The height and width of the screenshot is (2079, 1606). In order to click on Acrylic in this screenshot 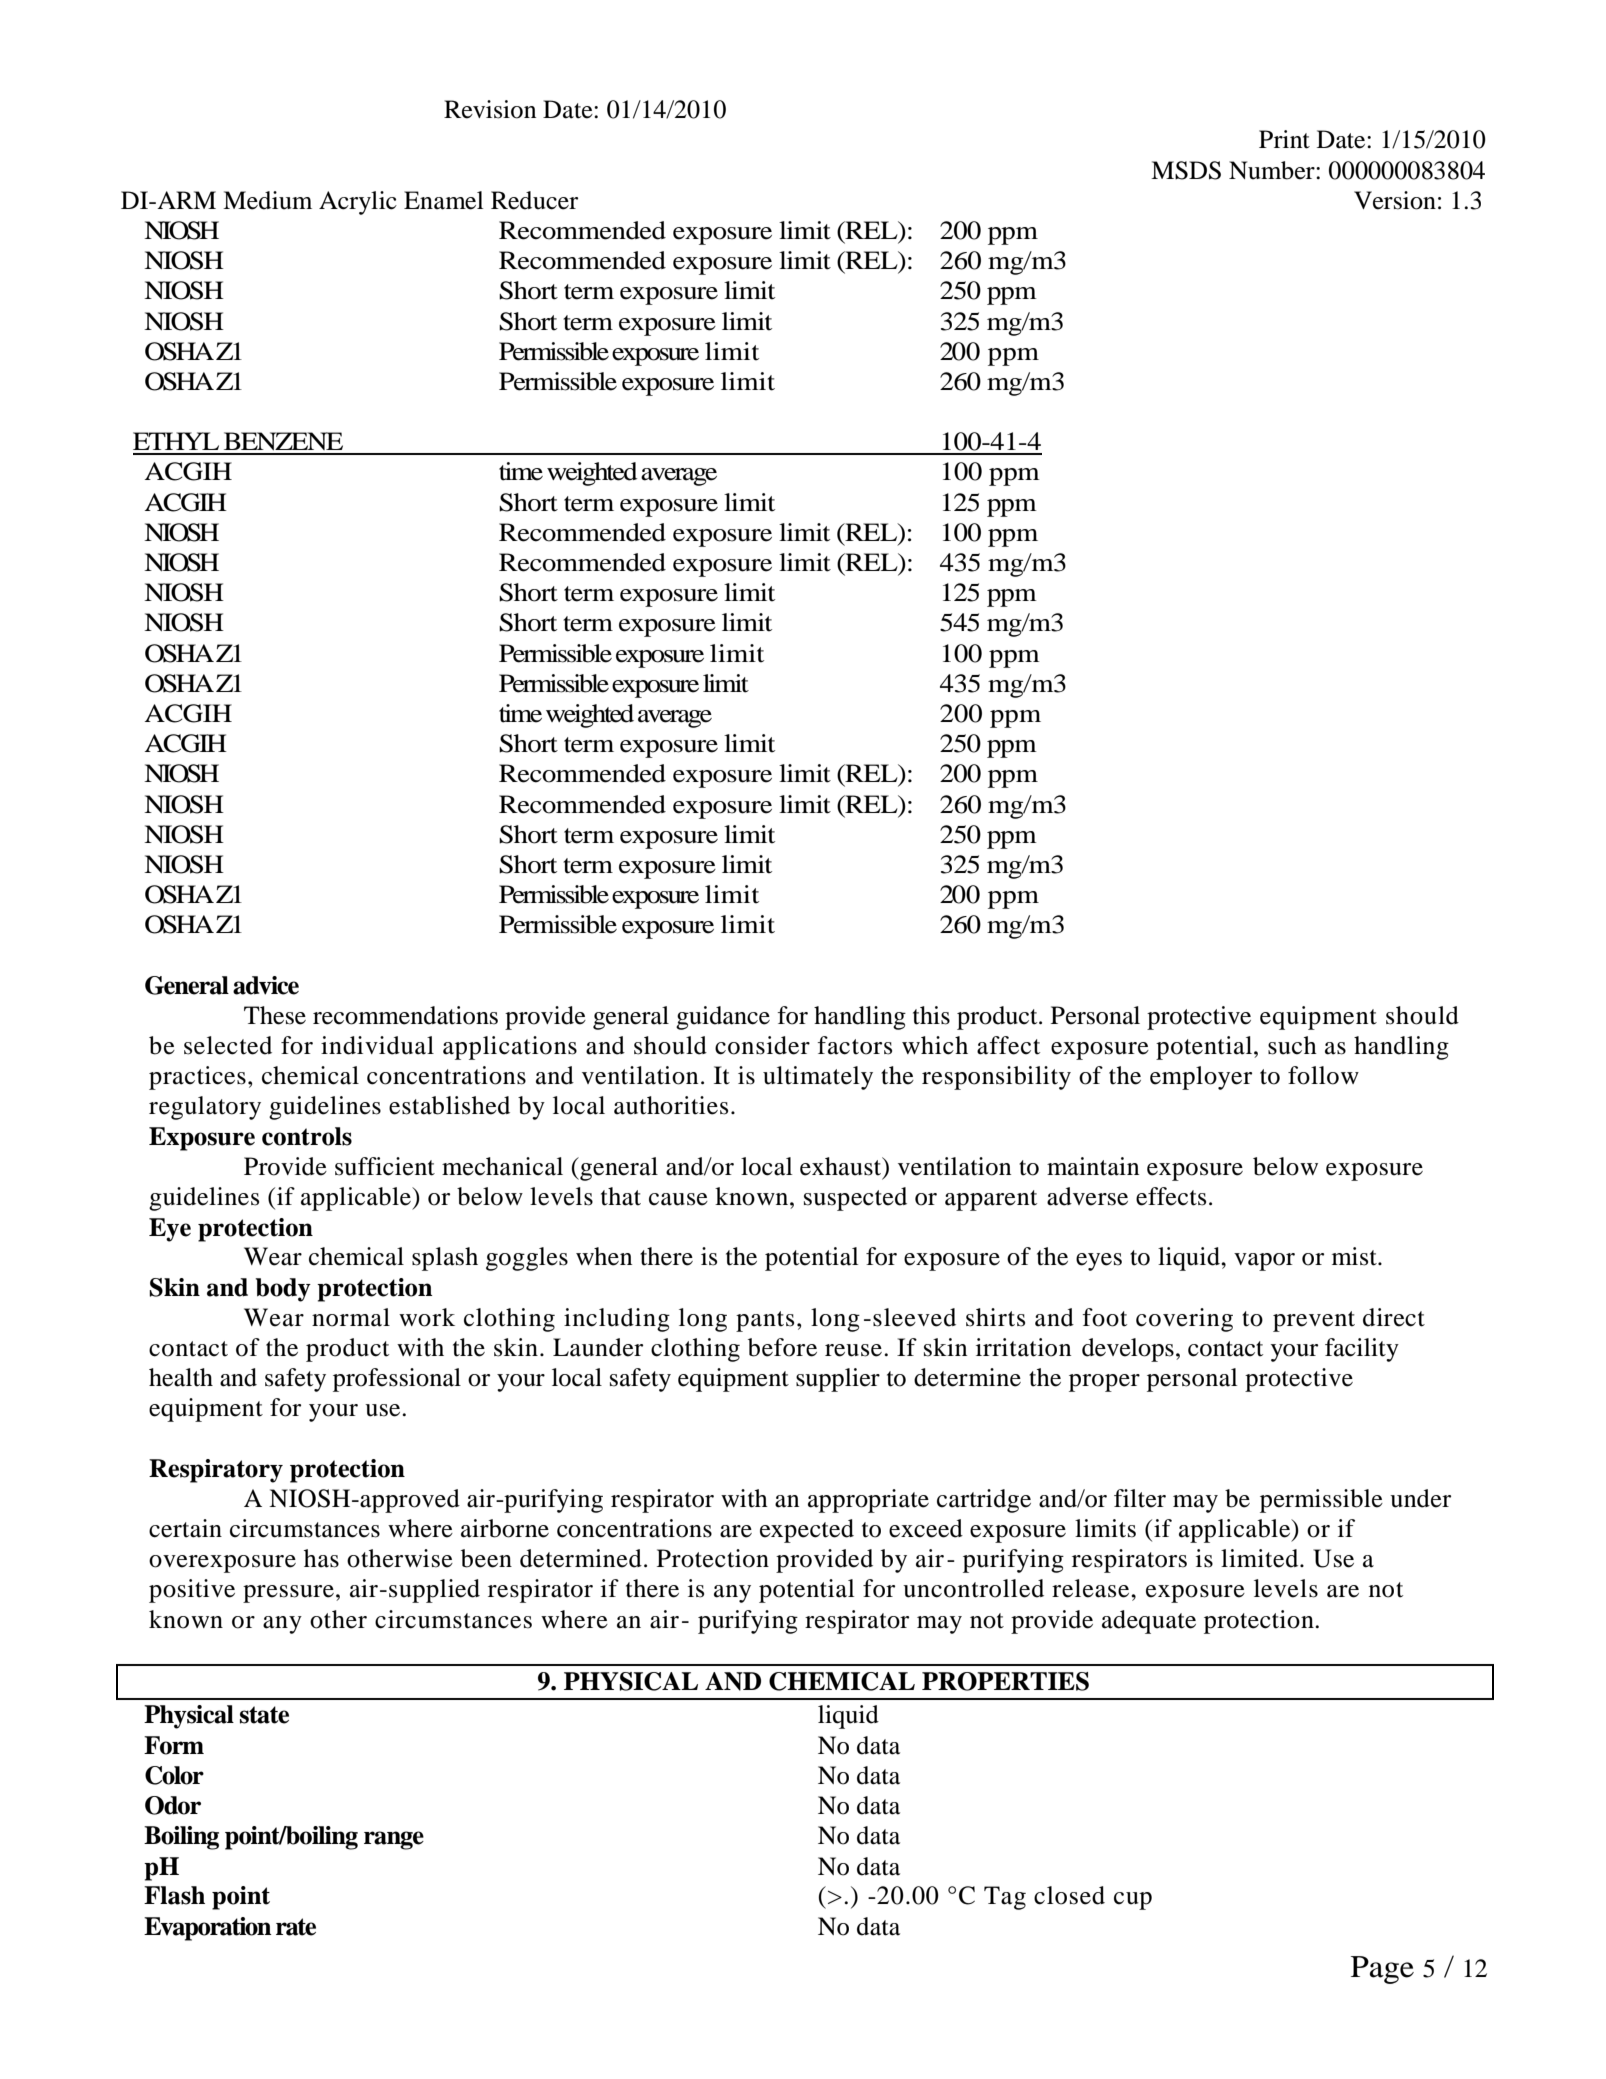, I will do `click(358, 203)`.
